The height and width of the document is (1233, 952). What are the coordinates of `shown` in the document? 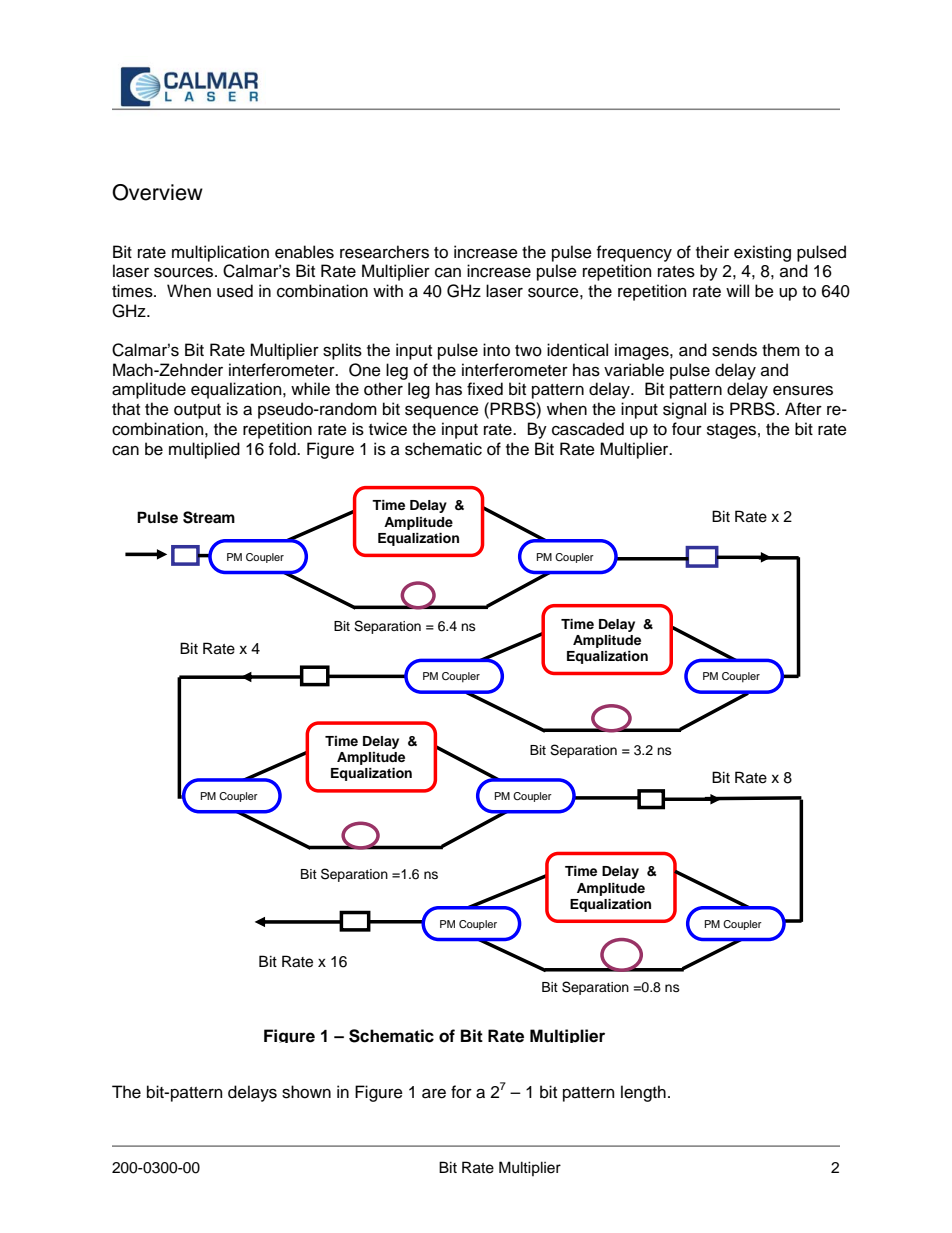 It's located at (306, 1092).
